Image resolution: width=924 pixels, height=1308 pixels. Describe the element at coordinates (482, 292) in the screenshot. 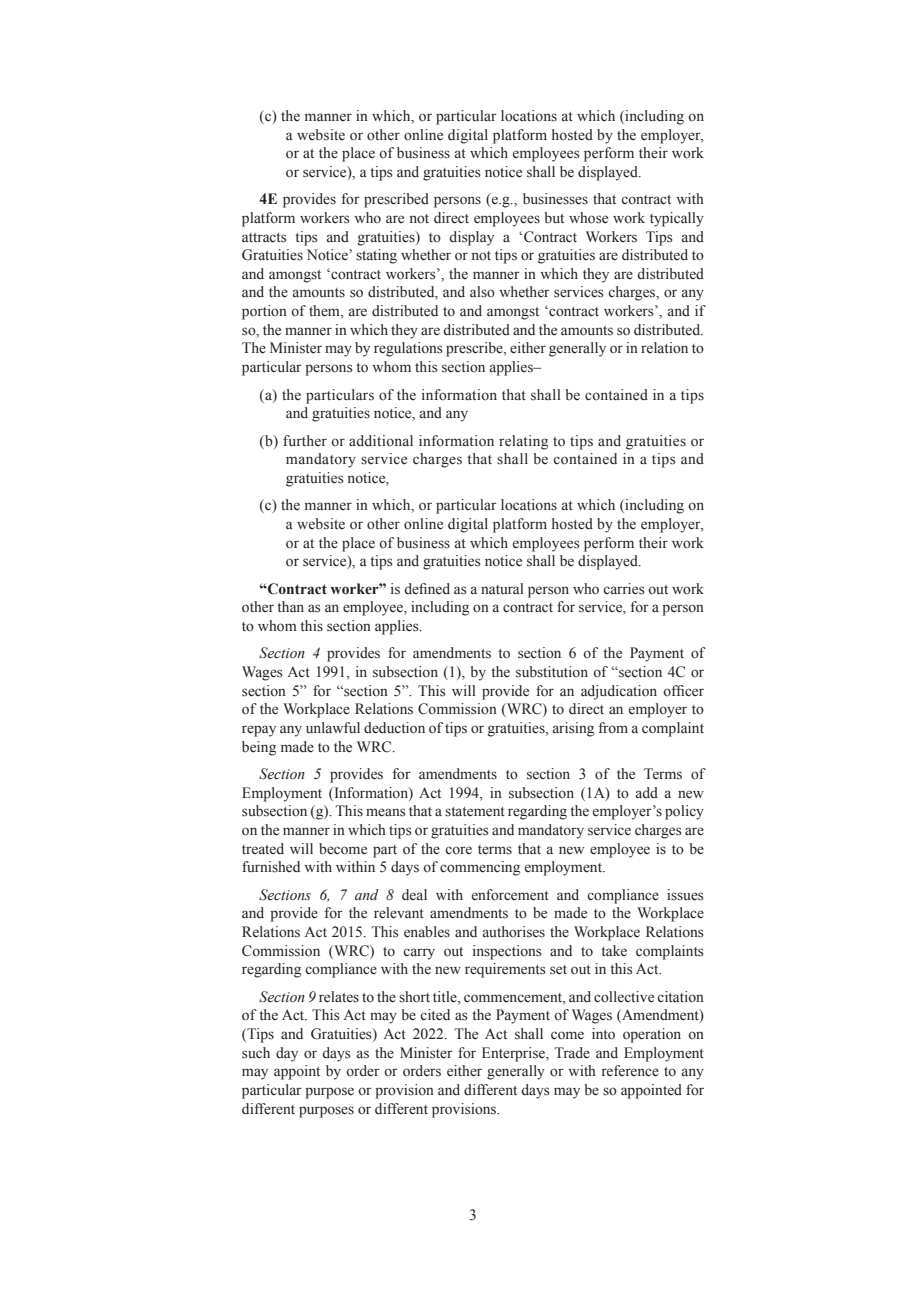

I see `also` at that location.
